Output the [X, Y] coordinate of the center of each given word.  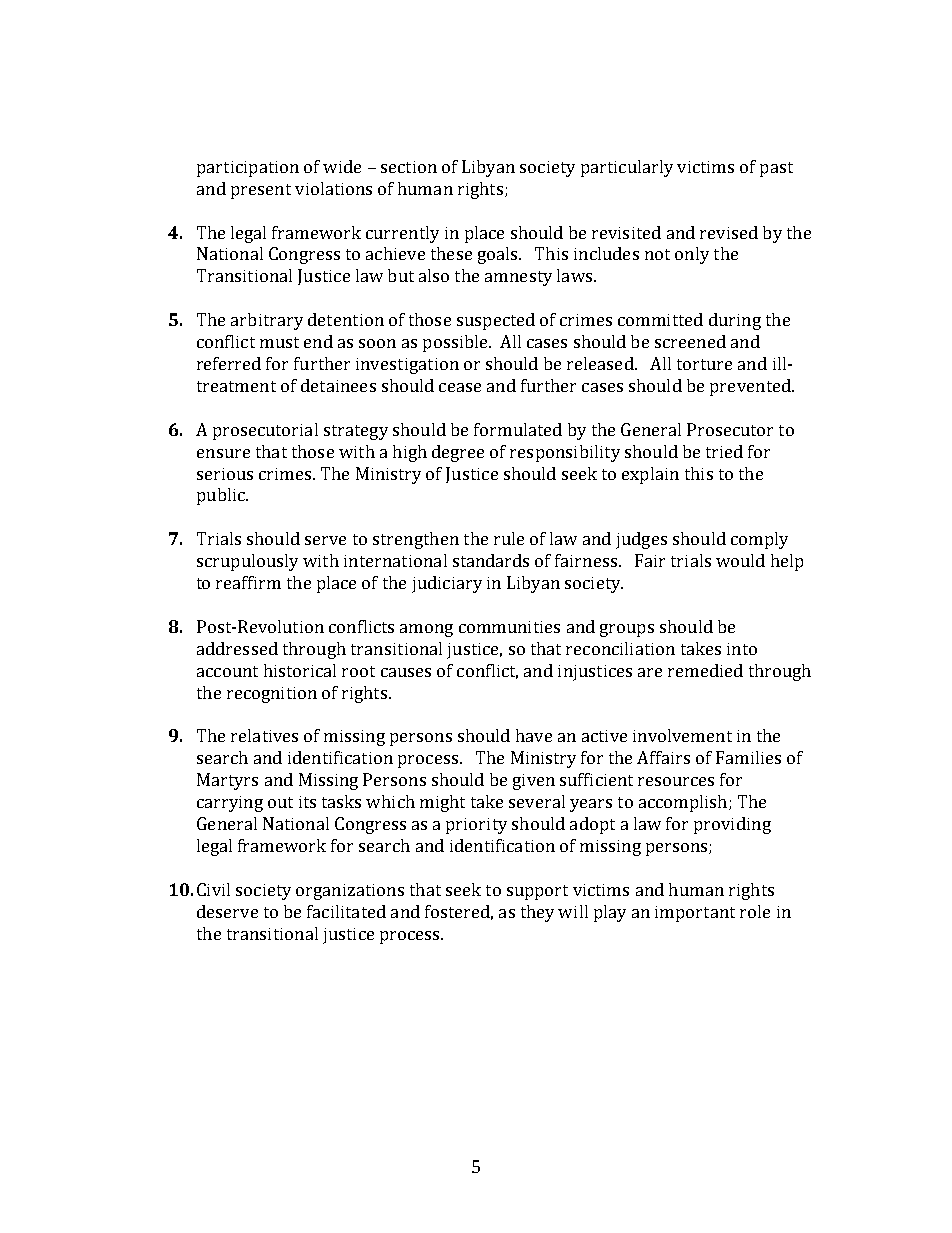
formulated [518, 429]
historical [300, 670]
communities [509, 627]
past [776, 169]
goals [499, 255]
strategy [356, 432]
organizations [350, 892]
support [537, 892]
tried [724, 451]
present [261, 191]
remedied [705, 670]
